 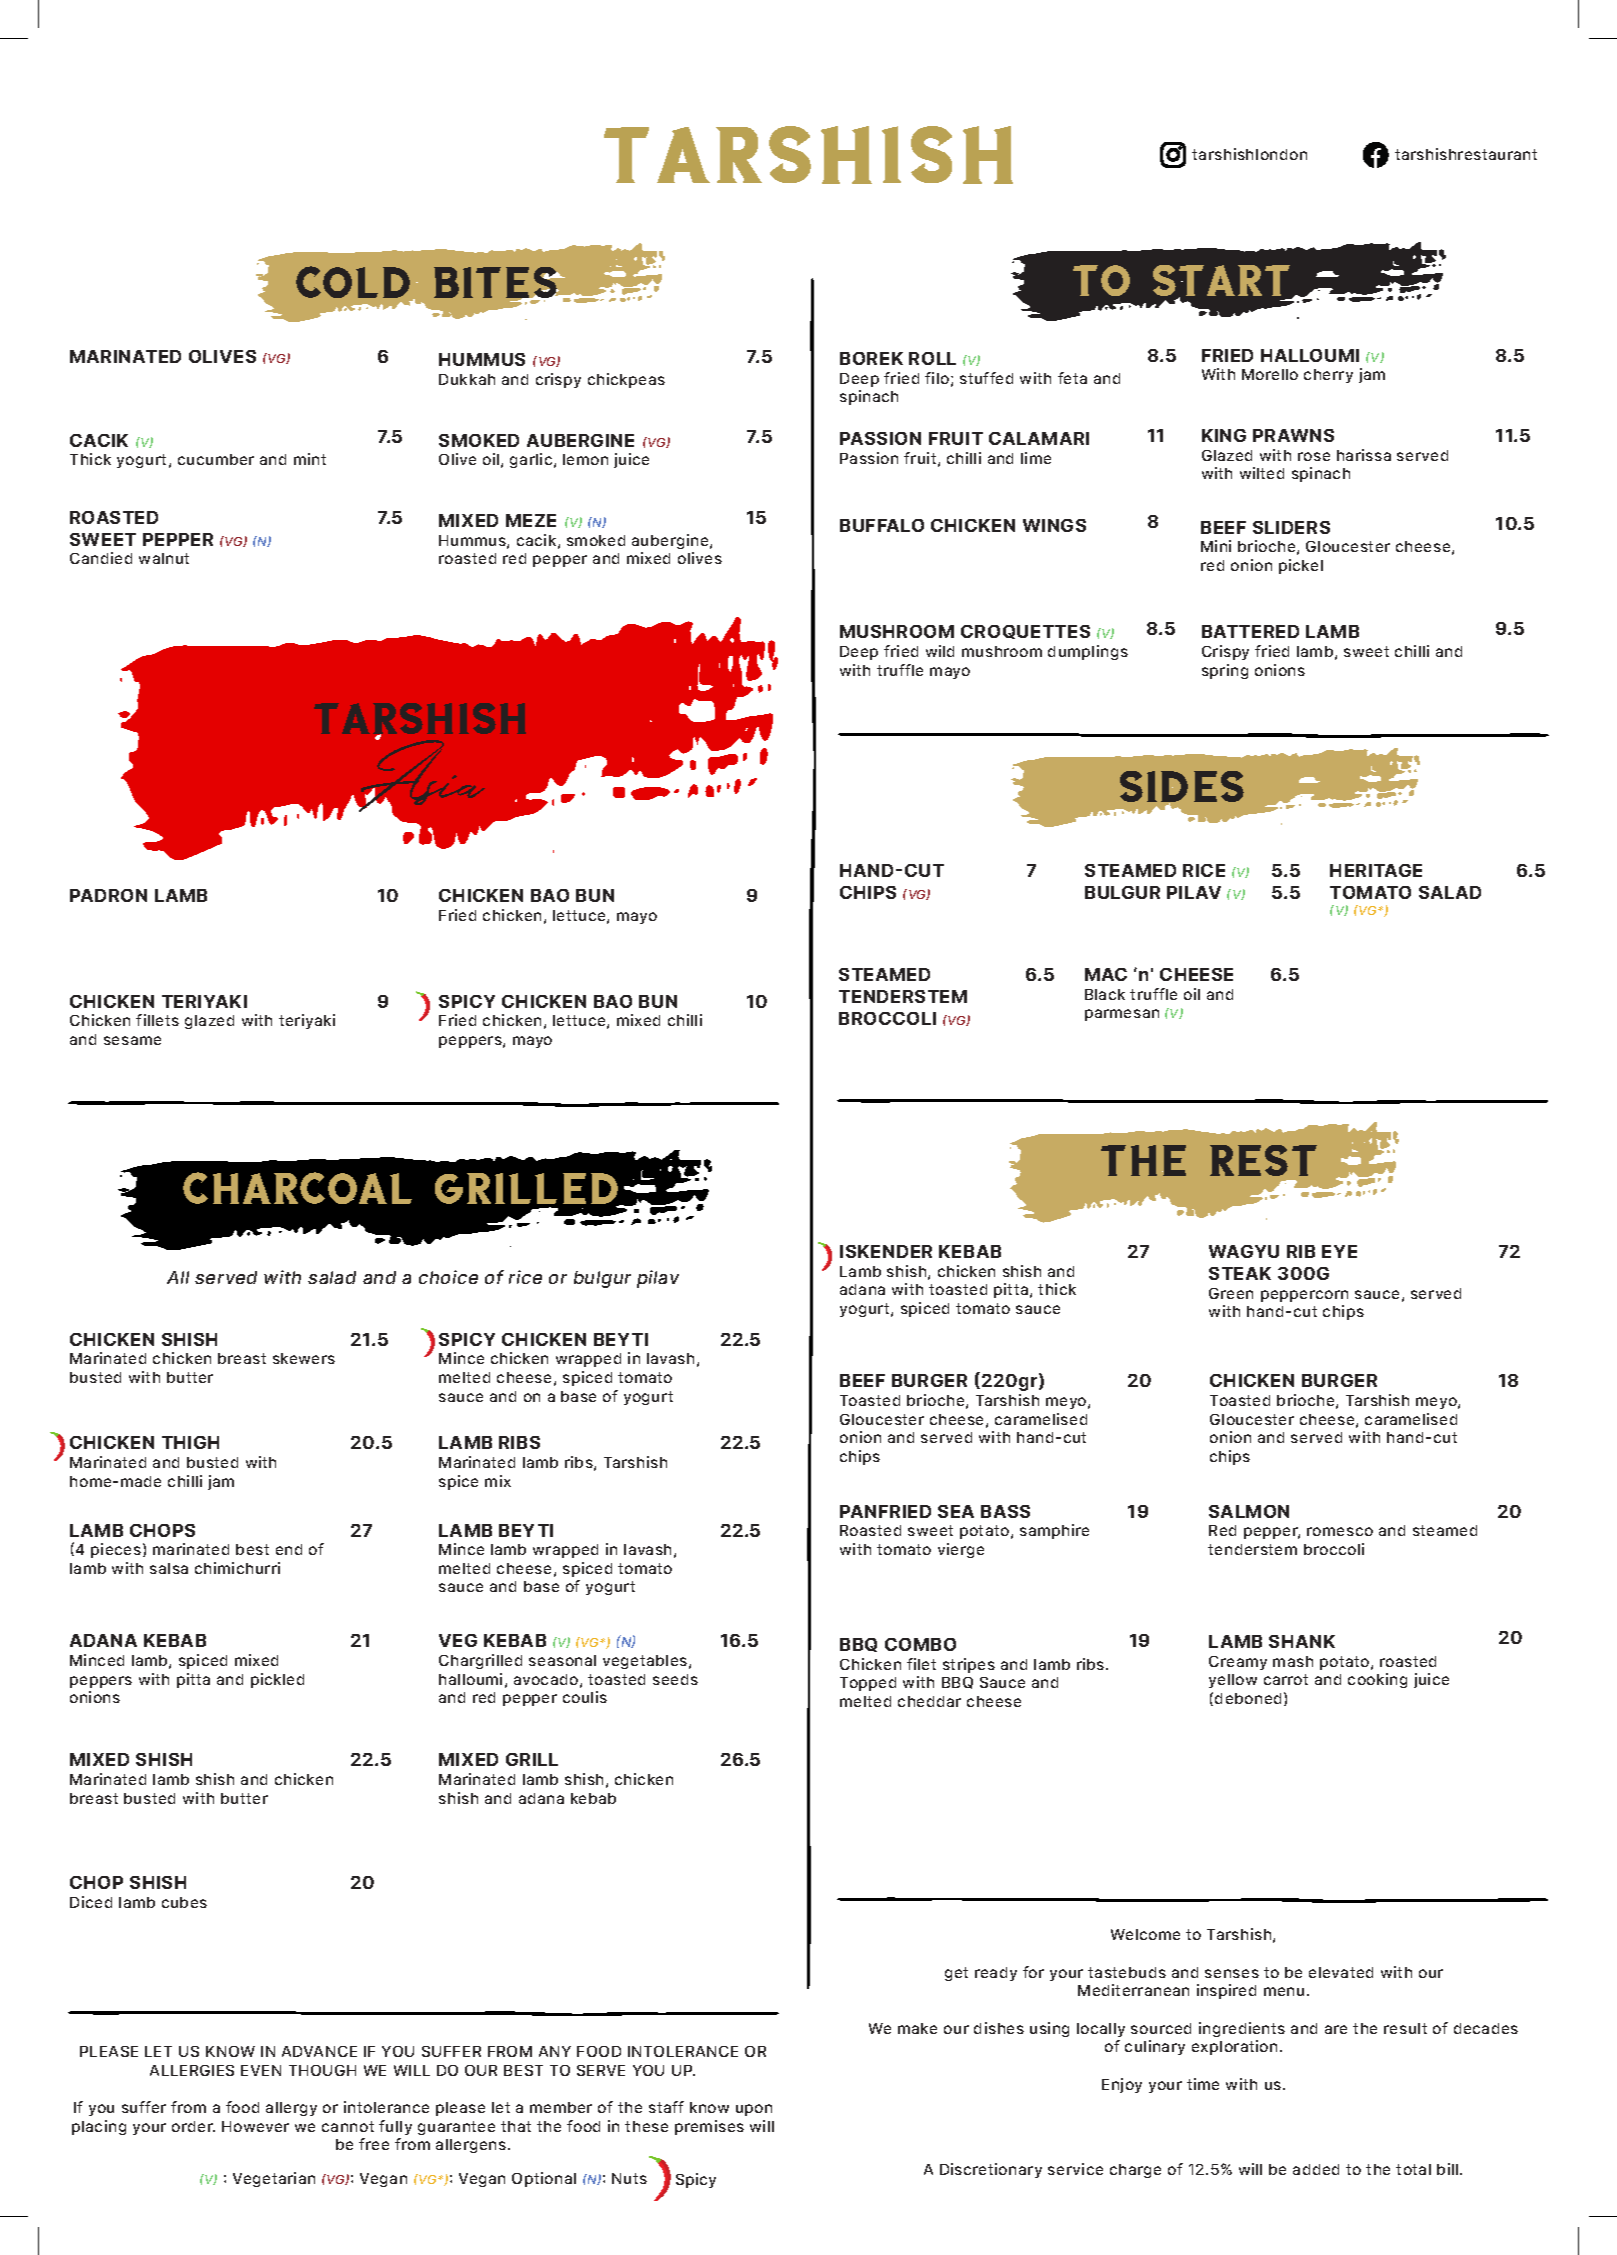 What do you see at coordinates (277, 1680) in the screenshot?
I see `pickled` at bounding box center [277, 1680].
